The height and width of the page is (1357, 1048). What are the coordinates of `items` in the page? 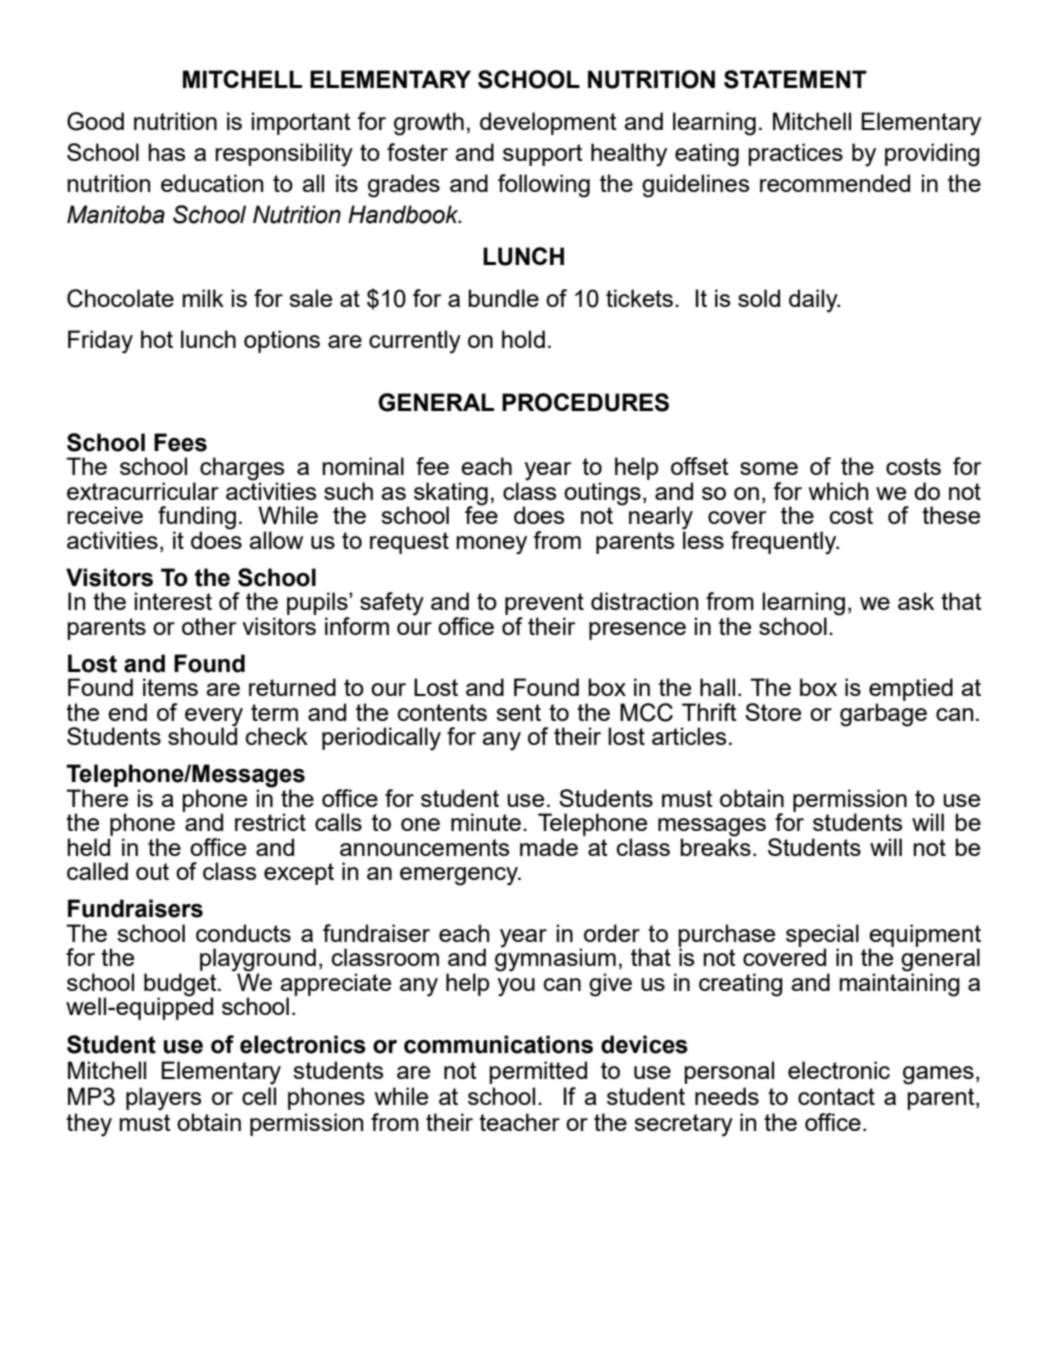 It's located at (170, 687).
